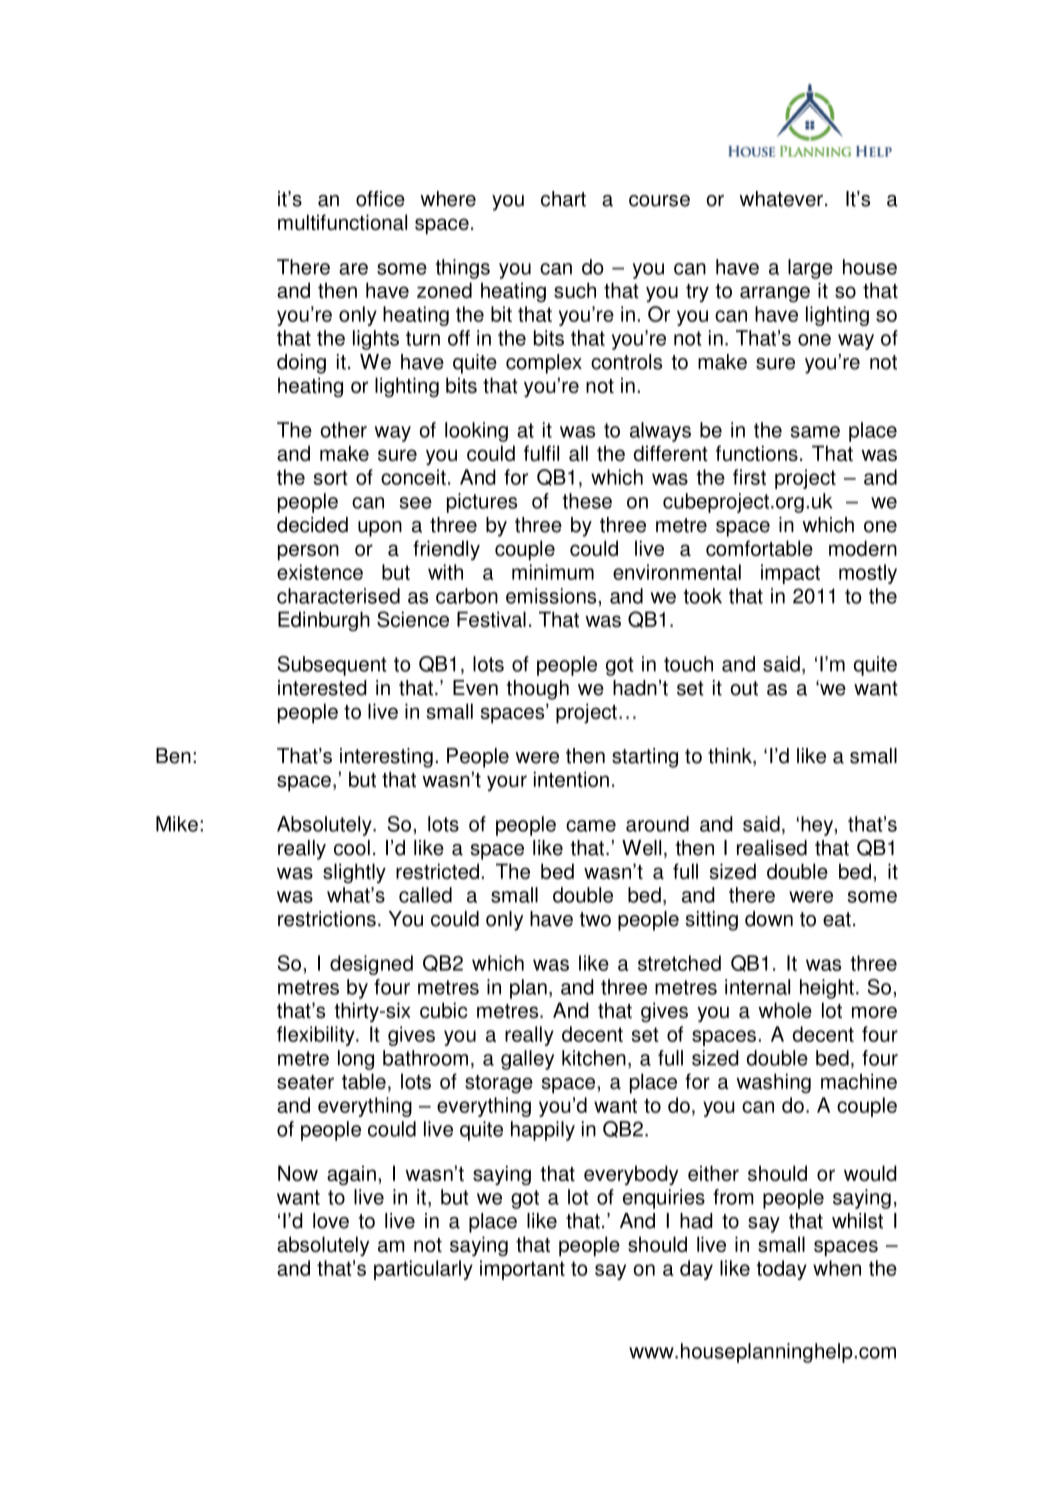 The image size is (1051, 1487). I want to click on down, so click(769, 919).
